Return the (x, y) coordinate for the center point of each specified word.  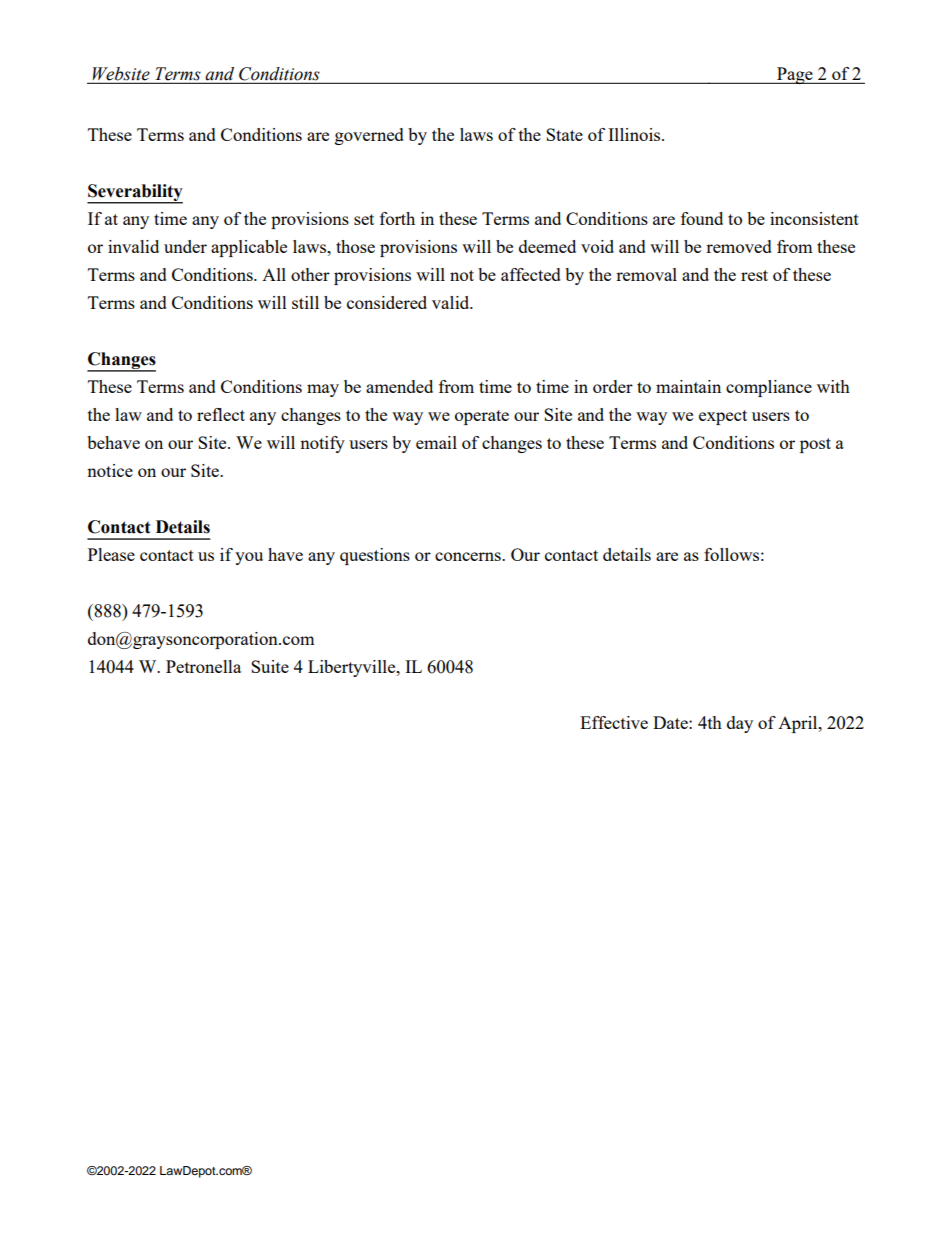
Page (795, 75)
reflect (221, 414)
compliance (769, 388)
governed (369, 136)
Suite (270, 666)
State (564, 134)
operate (482, 417)
